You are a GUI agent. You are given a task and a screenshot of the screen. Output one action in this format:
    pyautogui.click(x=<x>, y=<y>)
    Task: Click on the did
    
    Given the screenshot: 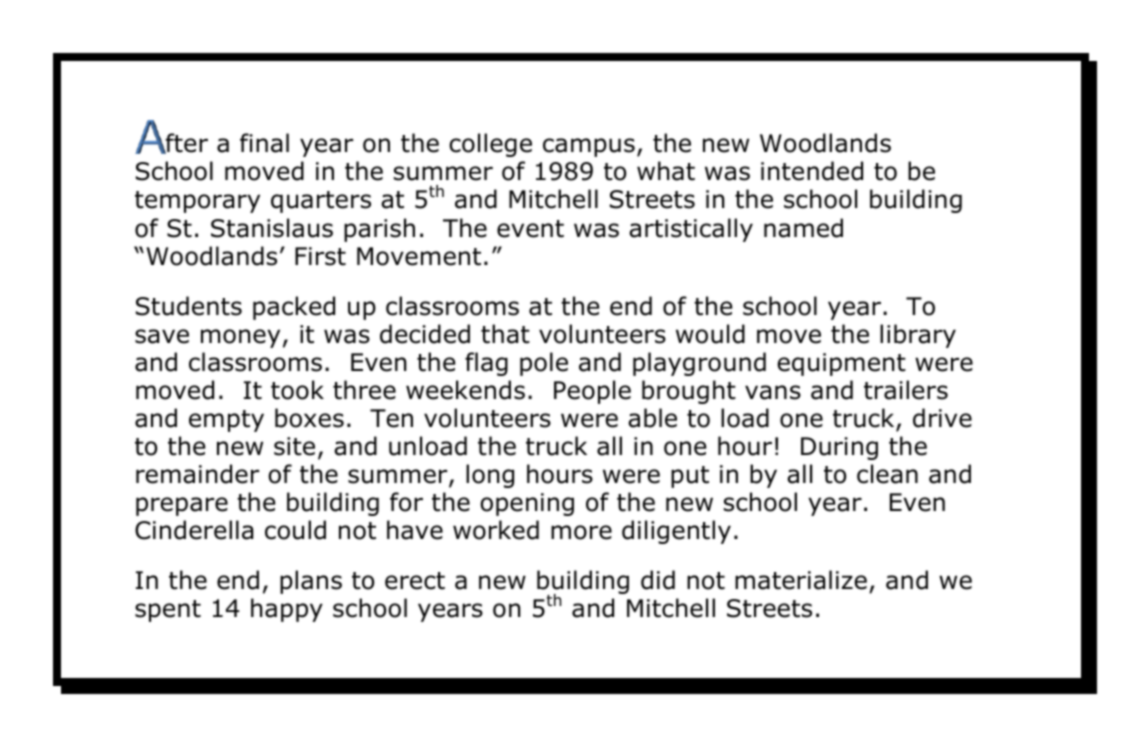 What is the action you would take?
    pyautogui.click(x=658, y=580)
